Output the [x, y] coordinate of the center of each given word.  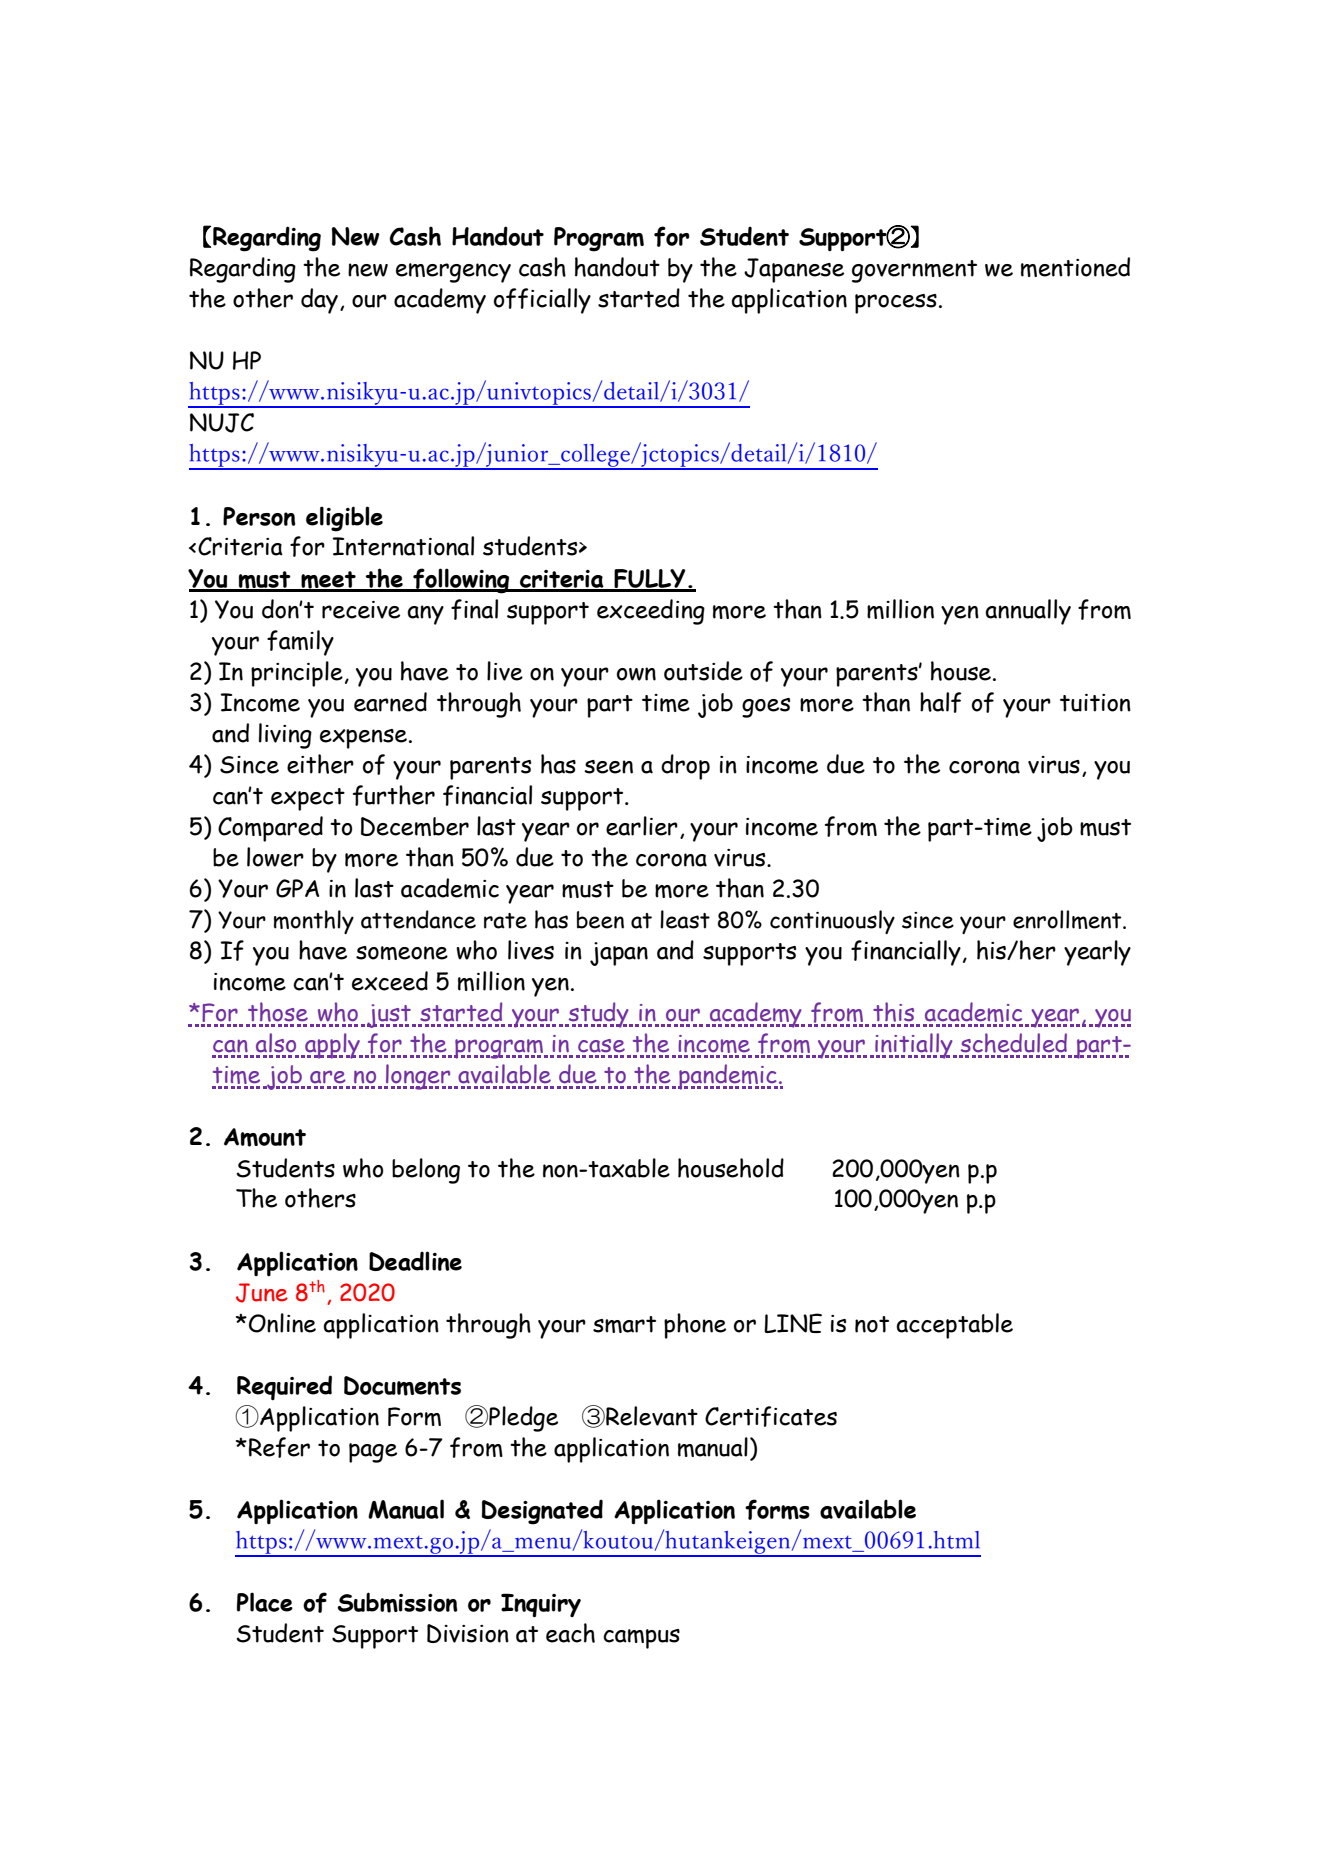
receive [361, 610]
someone [402, 953]
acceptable [954, 1326]
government [914, 271]
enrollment [1068, 919]
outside [703, 671]
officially [542, 301]
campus [641, 1639]
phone [695, 1326]
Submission [397, 1602]
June [262, 1293]
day [319, 301]
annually [1028, 612]
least [685, 919]
